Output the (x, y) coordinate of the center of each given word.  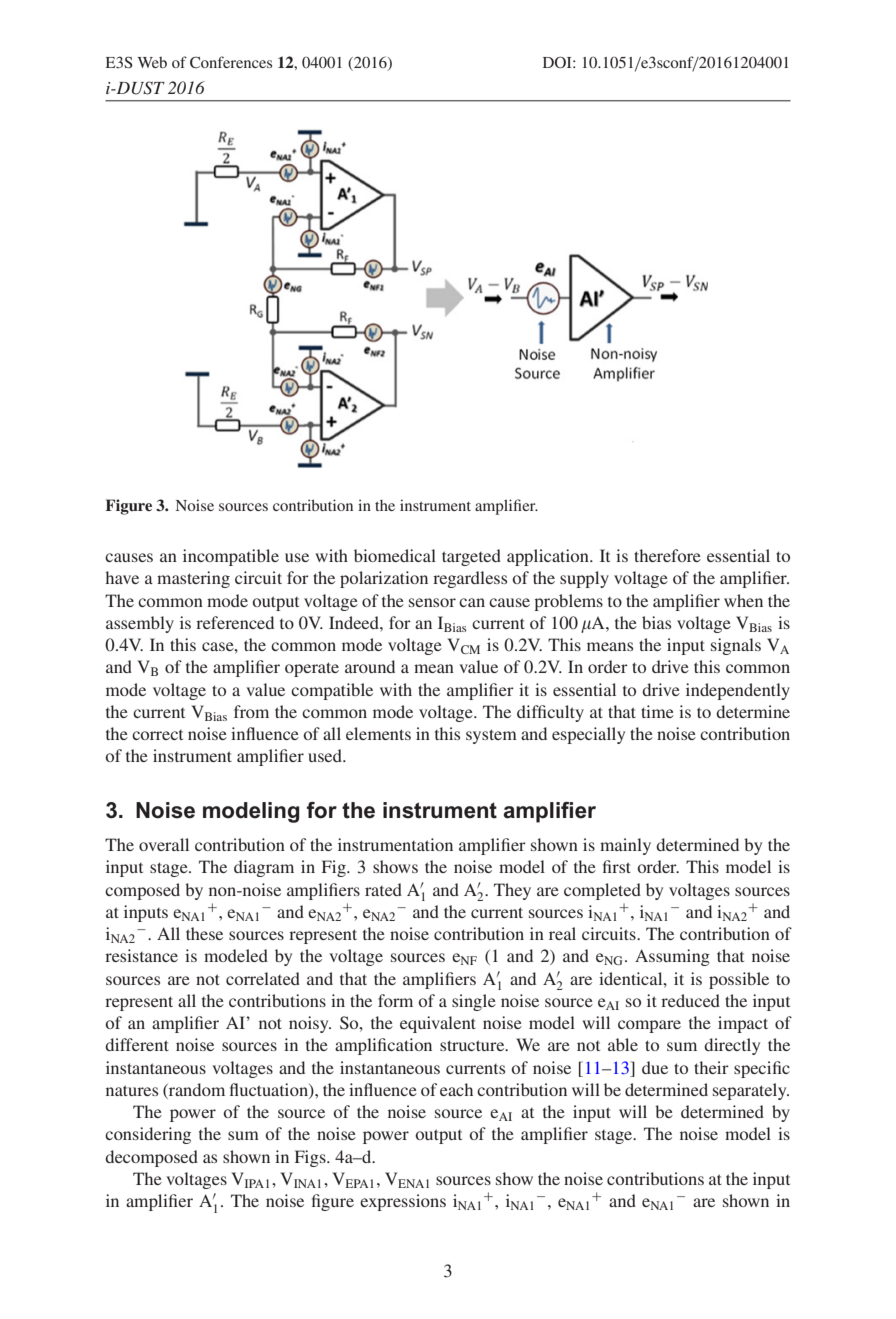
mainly (625, 846)
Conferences (231, 62)
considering (148, 1135)
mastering (193, 579)
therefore (667, 555)
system (491, 736)
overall (164, 844)
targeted (471, 557)
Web (152, 62)
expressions (403, 1202)
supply (584, 579)
